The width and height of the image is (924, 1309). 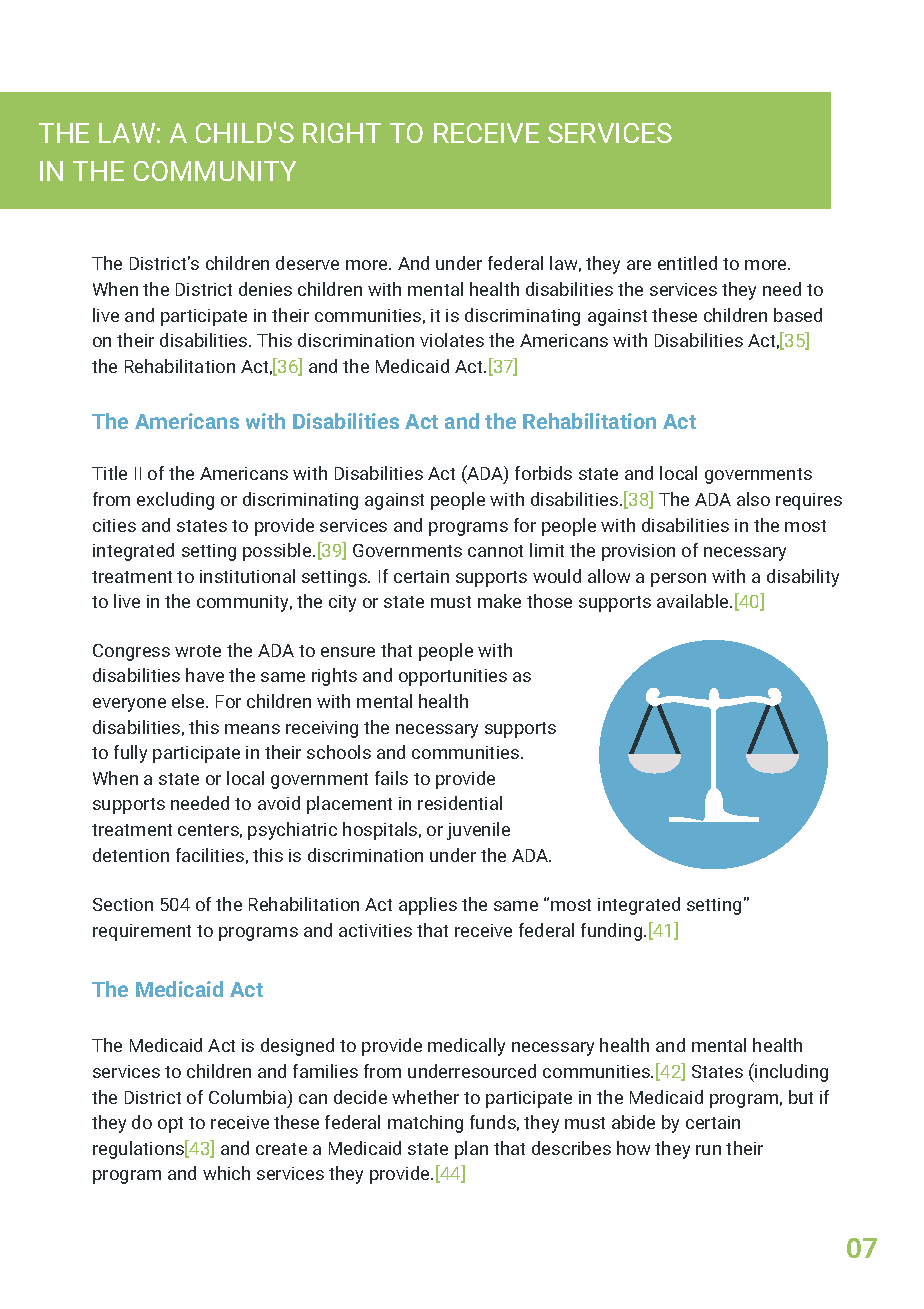 I want to click on person, so click(x=678, y=580).
